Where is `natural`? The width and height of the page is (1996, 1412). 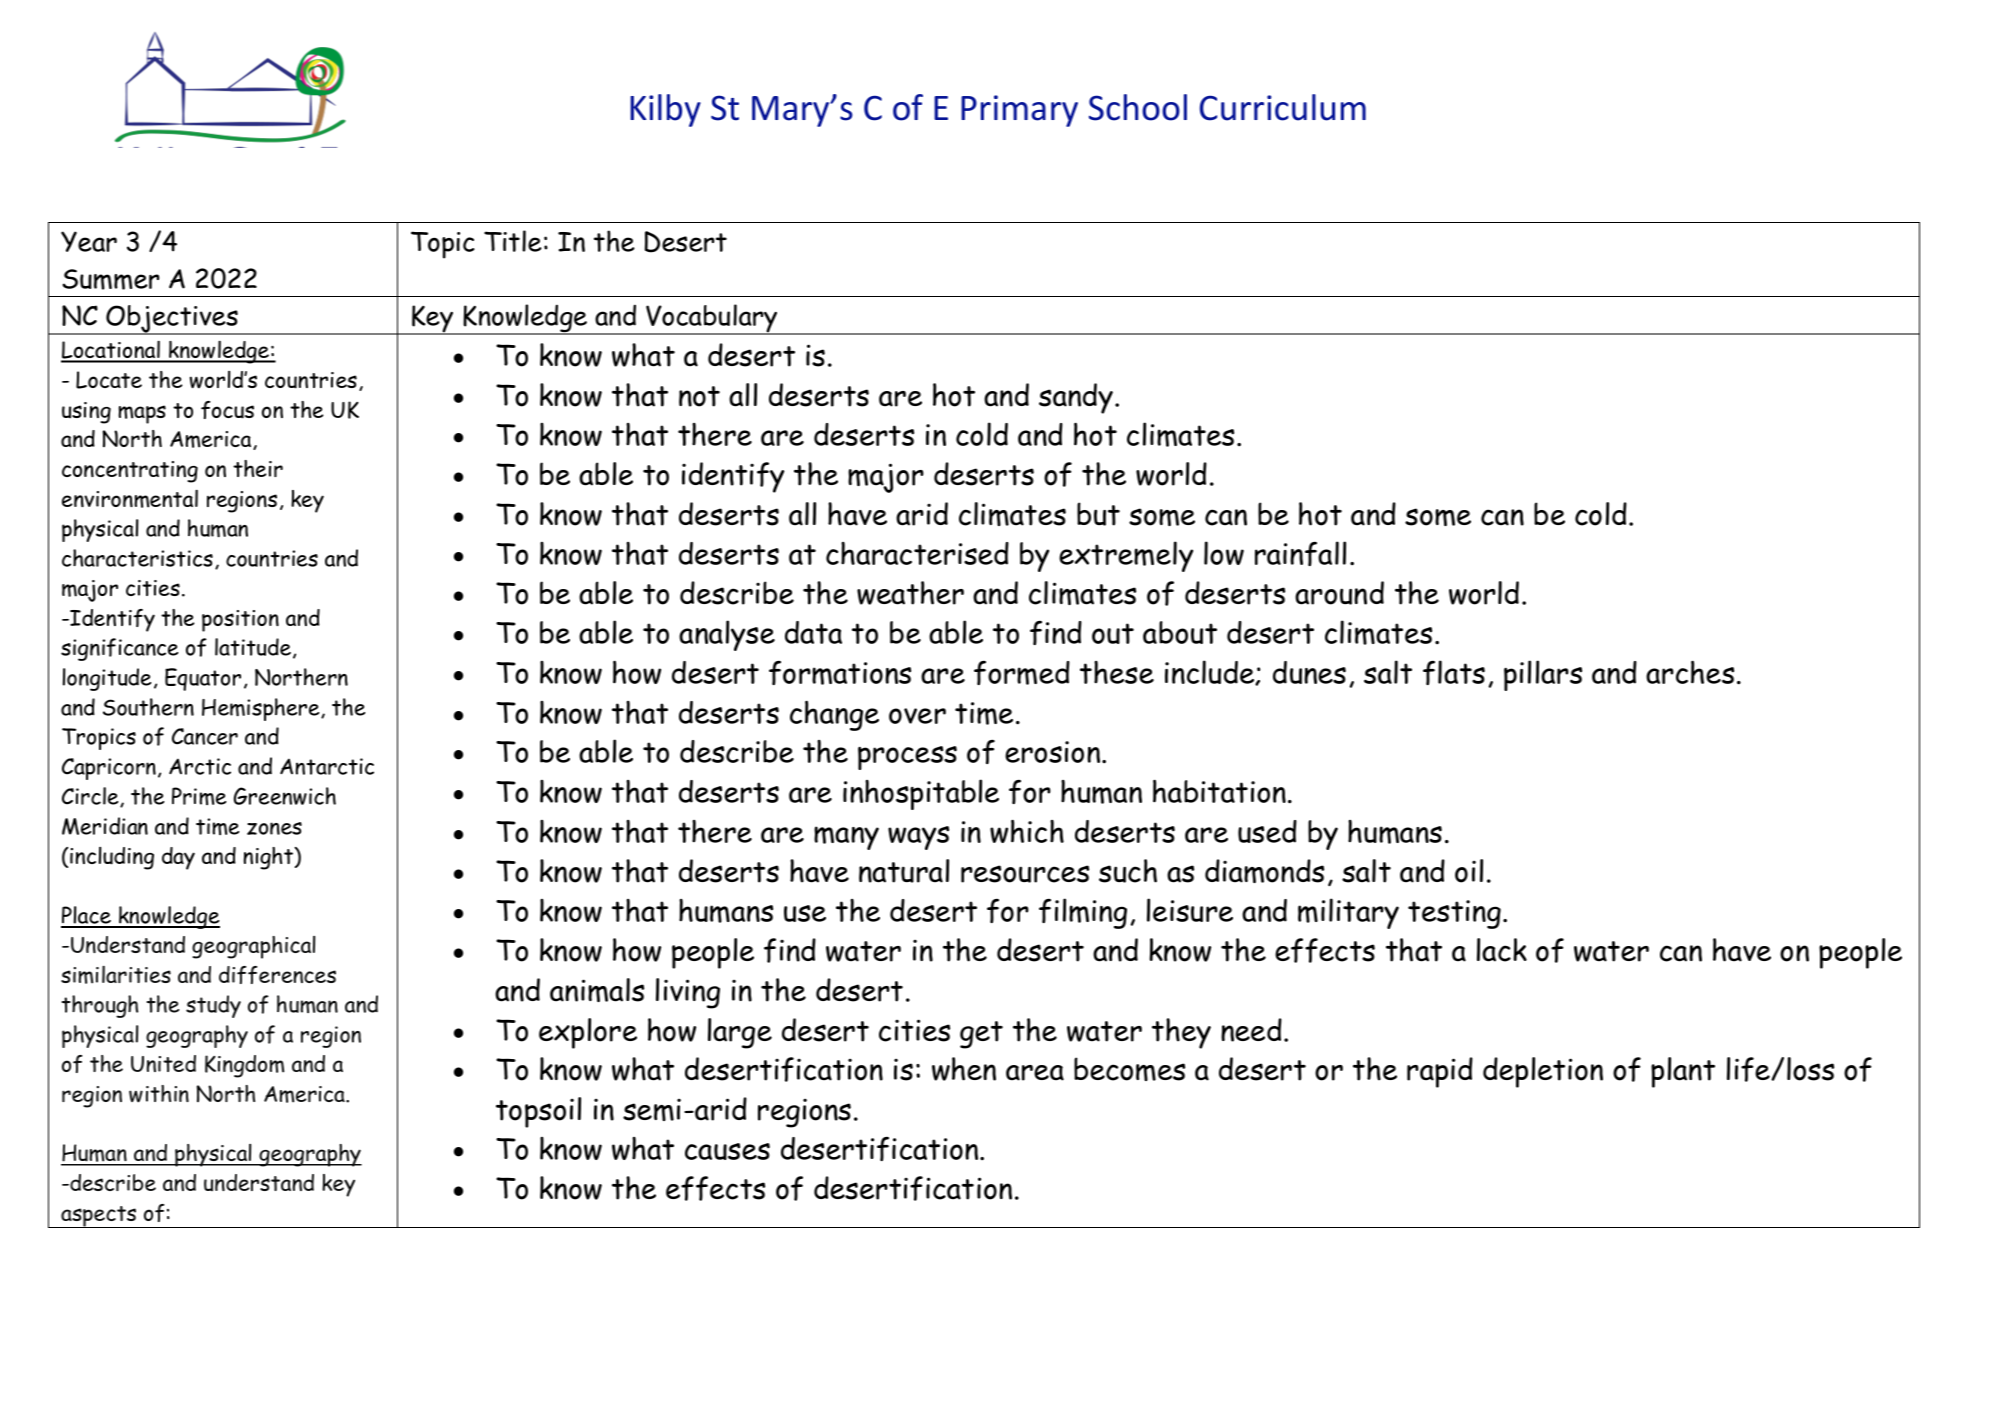 natural is located at coordinates (904, 871).
